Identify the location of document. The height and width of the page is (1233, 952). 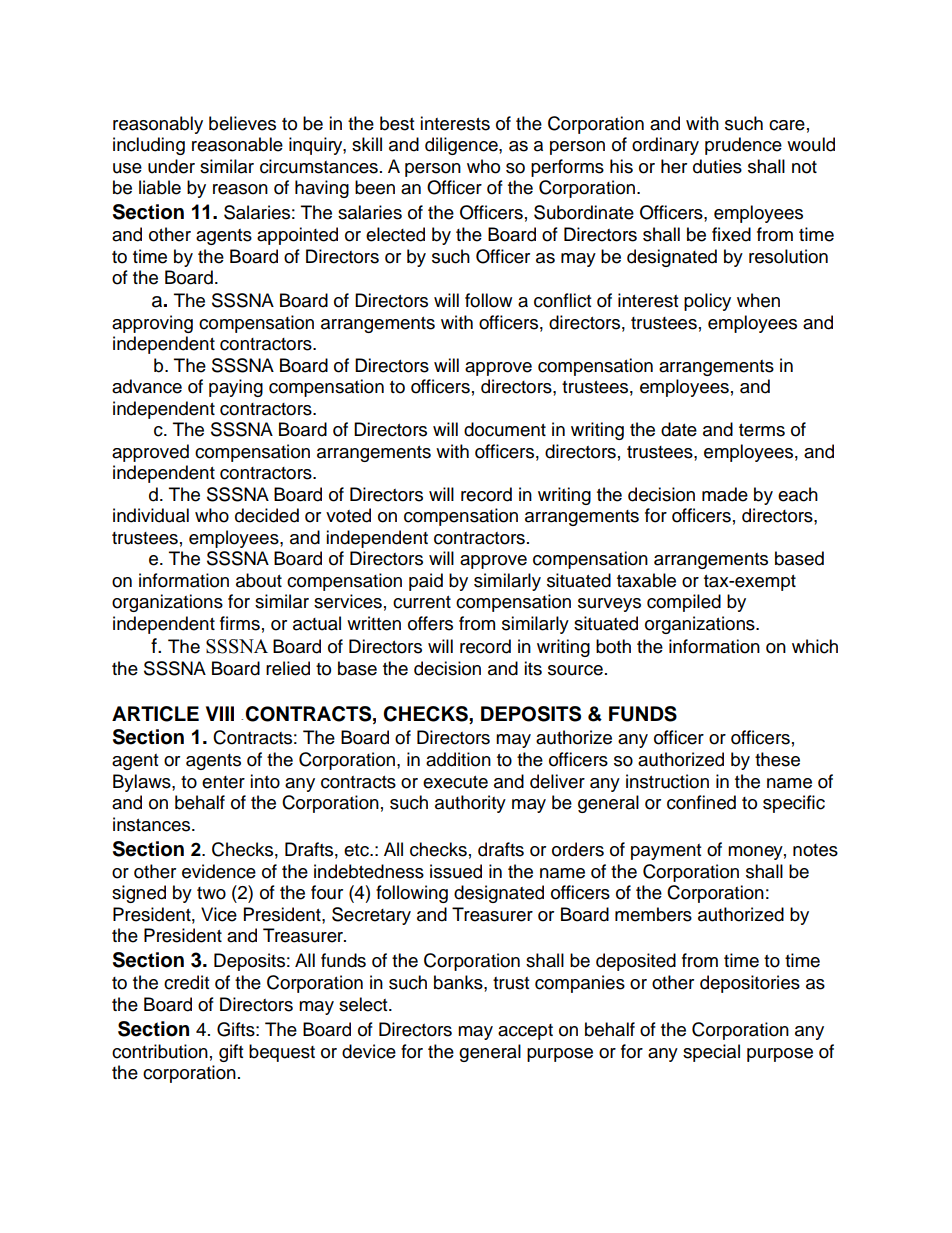
(505, 429).
